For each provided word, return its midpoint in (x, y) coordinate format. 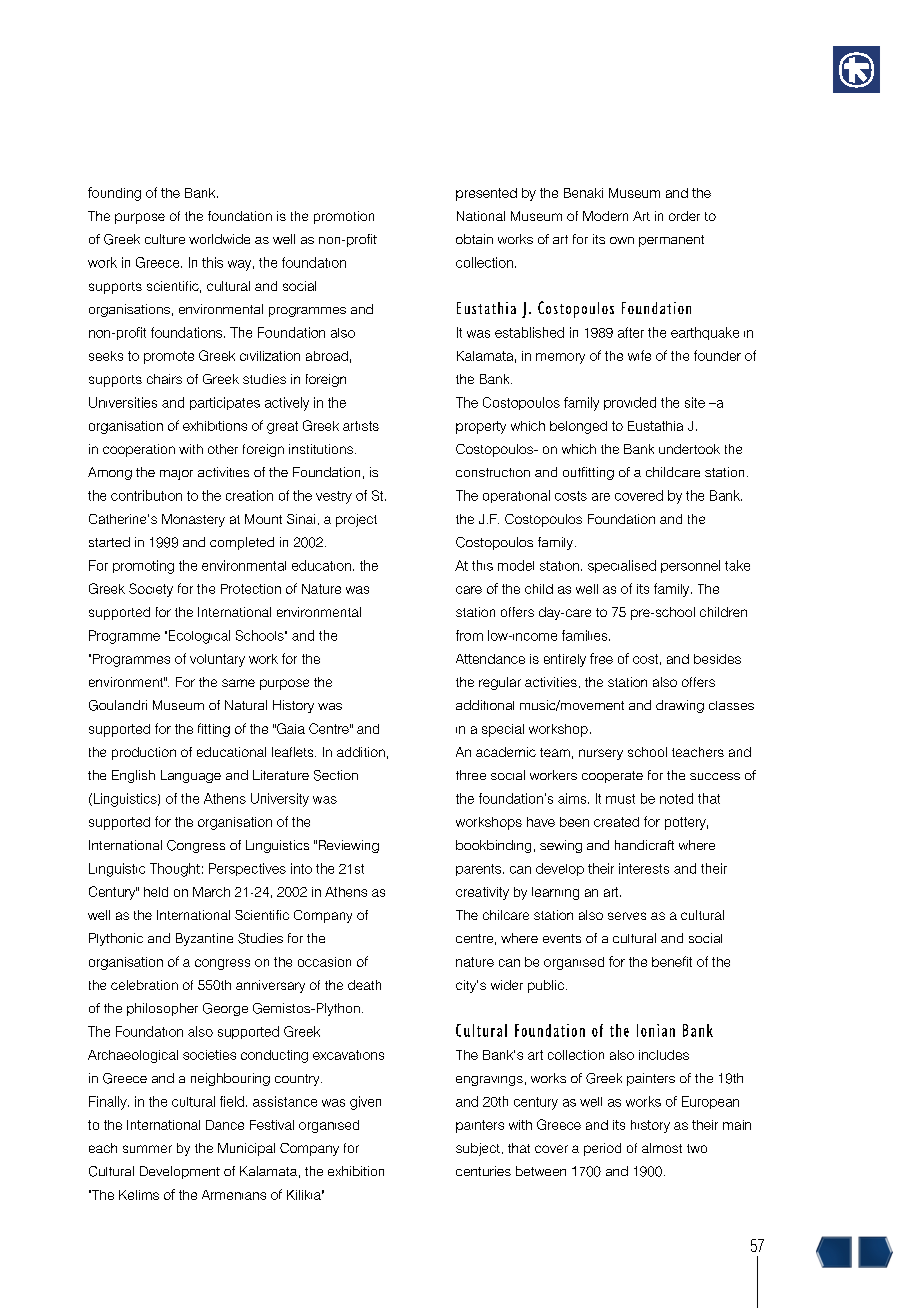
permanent (671, 241)
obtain (474, 239)
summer (147, 1149)
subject (478, 1149)
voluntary (217, 660)
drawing (680, 706)
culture (165, 239)
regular (500, 683)
